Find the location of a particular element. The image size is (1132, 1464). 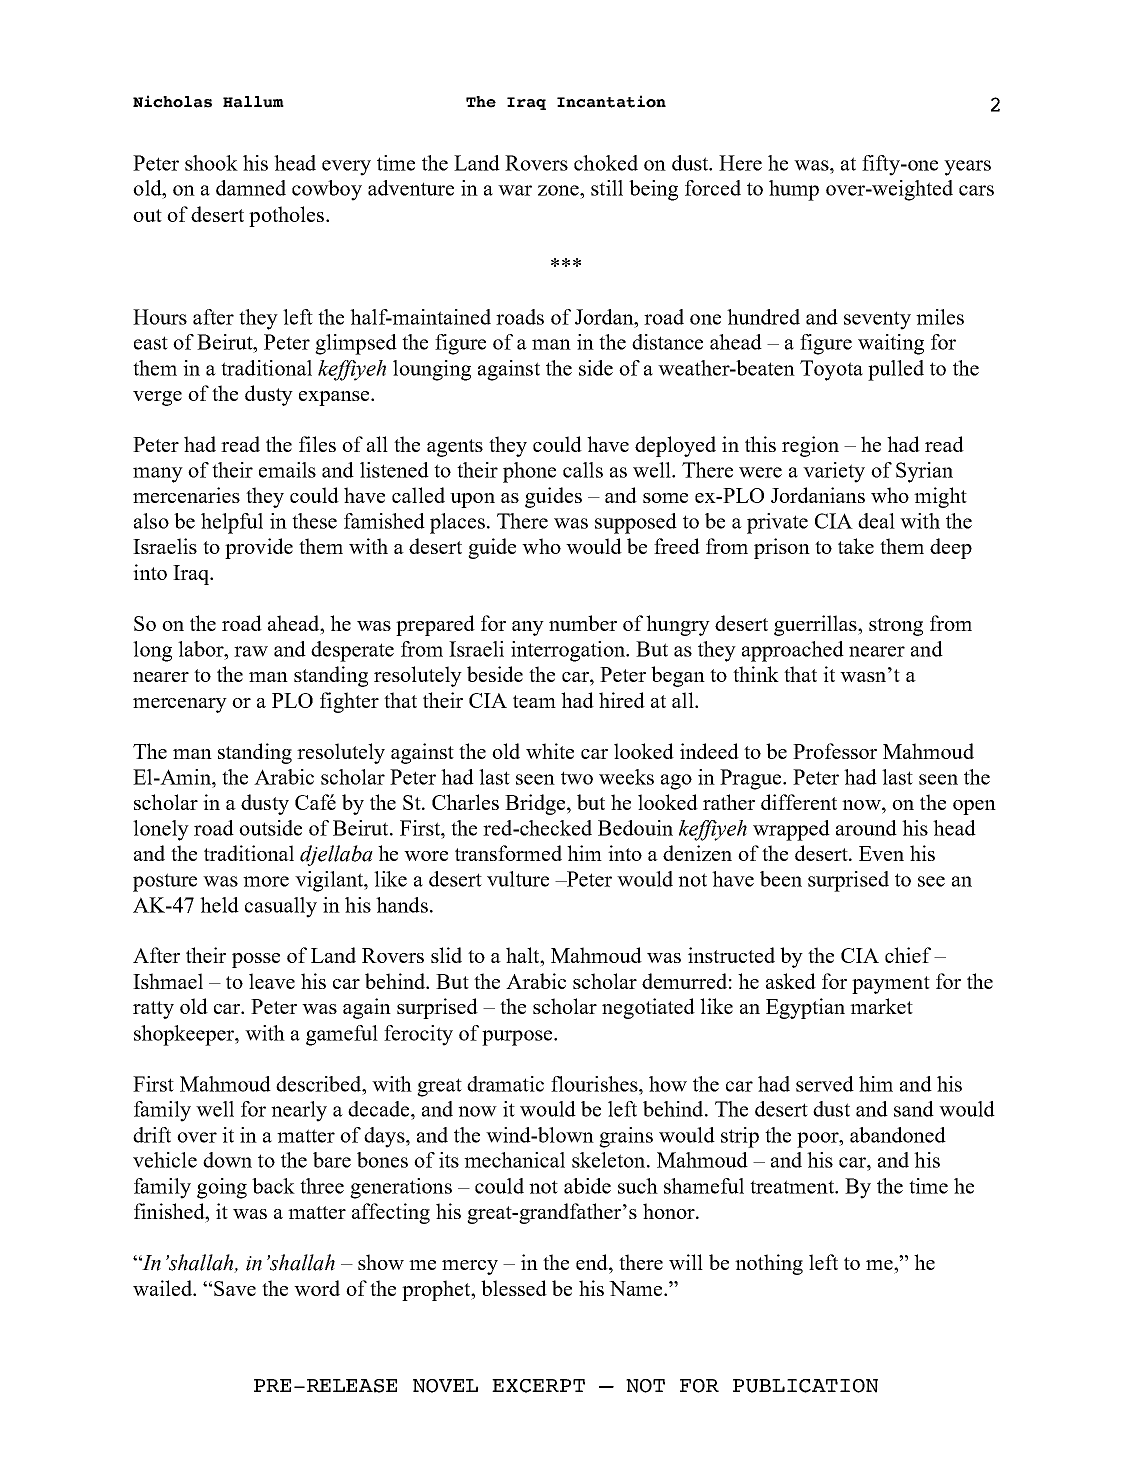

purpose is located at coordinates (518, 1038).
